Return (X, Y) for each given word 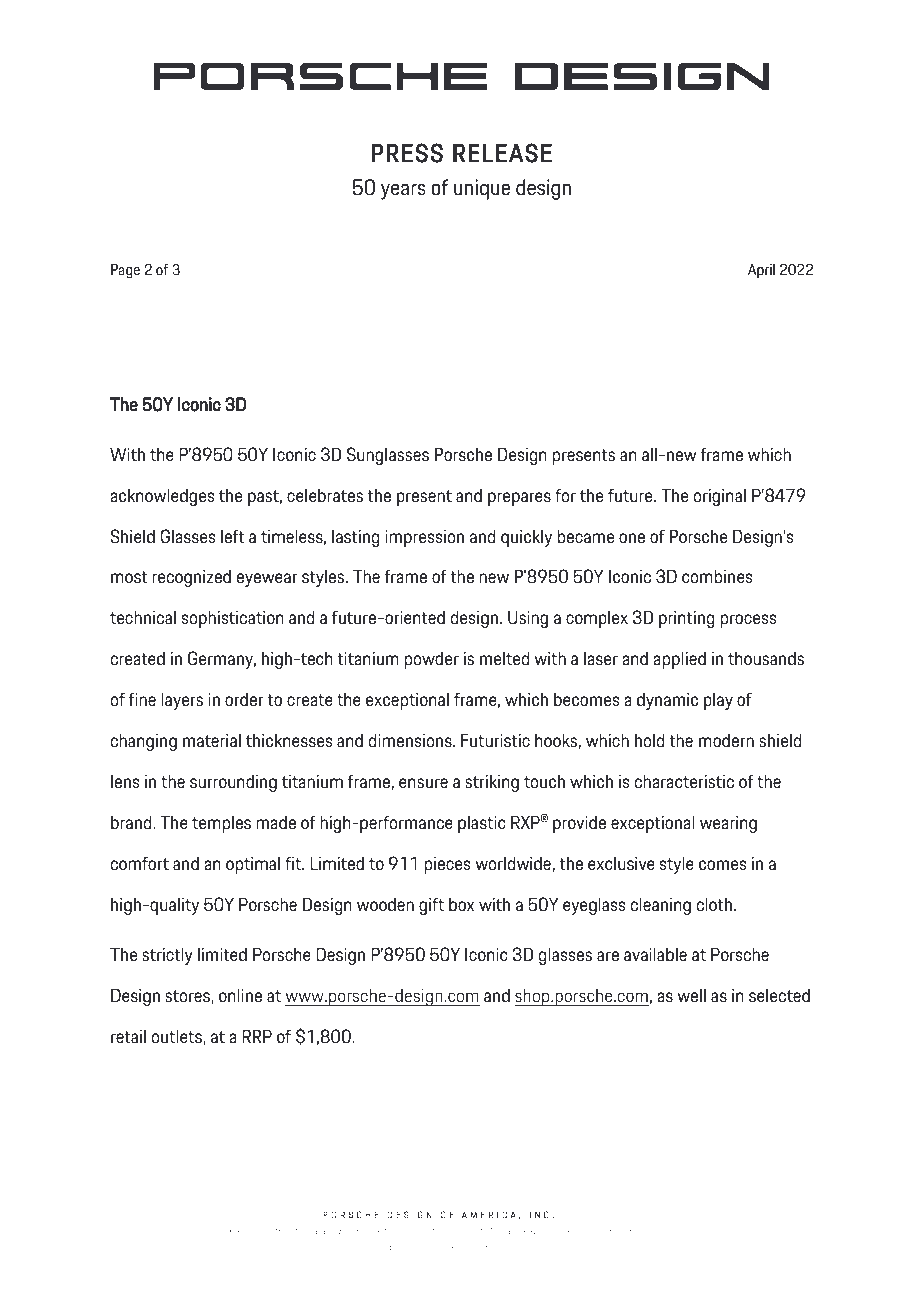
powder (431, 660)
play (718, 701)
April (761, 271)
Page (125, 271)
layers (182, 701)
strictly (167, 956)
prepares (519, 499)
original (720, 497)
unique (482, 189)
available (655, 954)
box (461, 904)
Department (275, 1231)
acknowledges (162, 497)
